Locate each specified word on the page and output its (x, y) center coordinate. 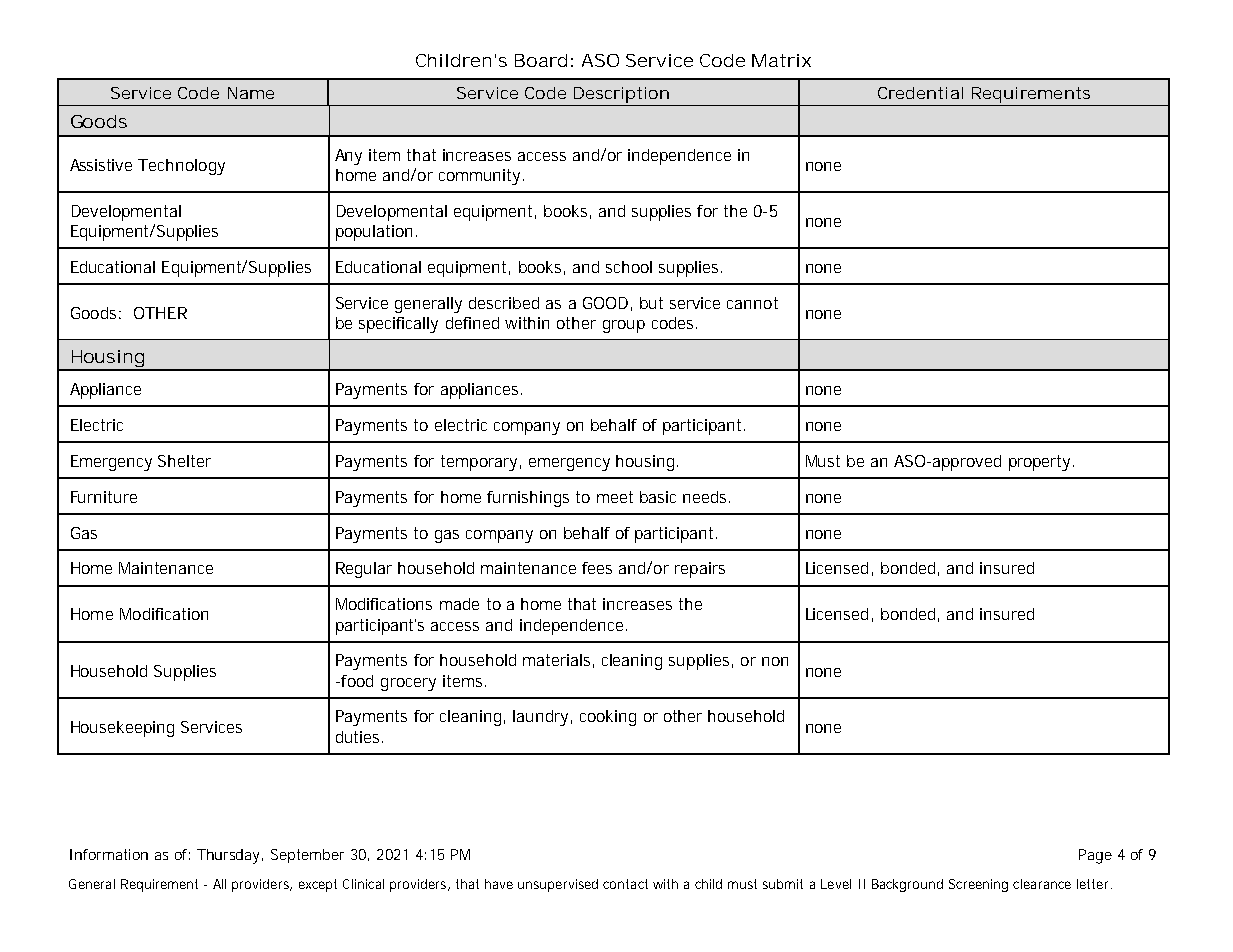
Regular (364, 570)
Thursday (230, 856)
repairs (700, 570)
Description (621, 95)
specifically (398, 325)
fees (597, 568)
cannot (752, 303)
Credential (920, 93)
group (624, 326)
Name (251, 93)
